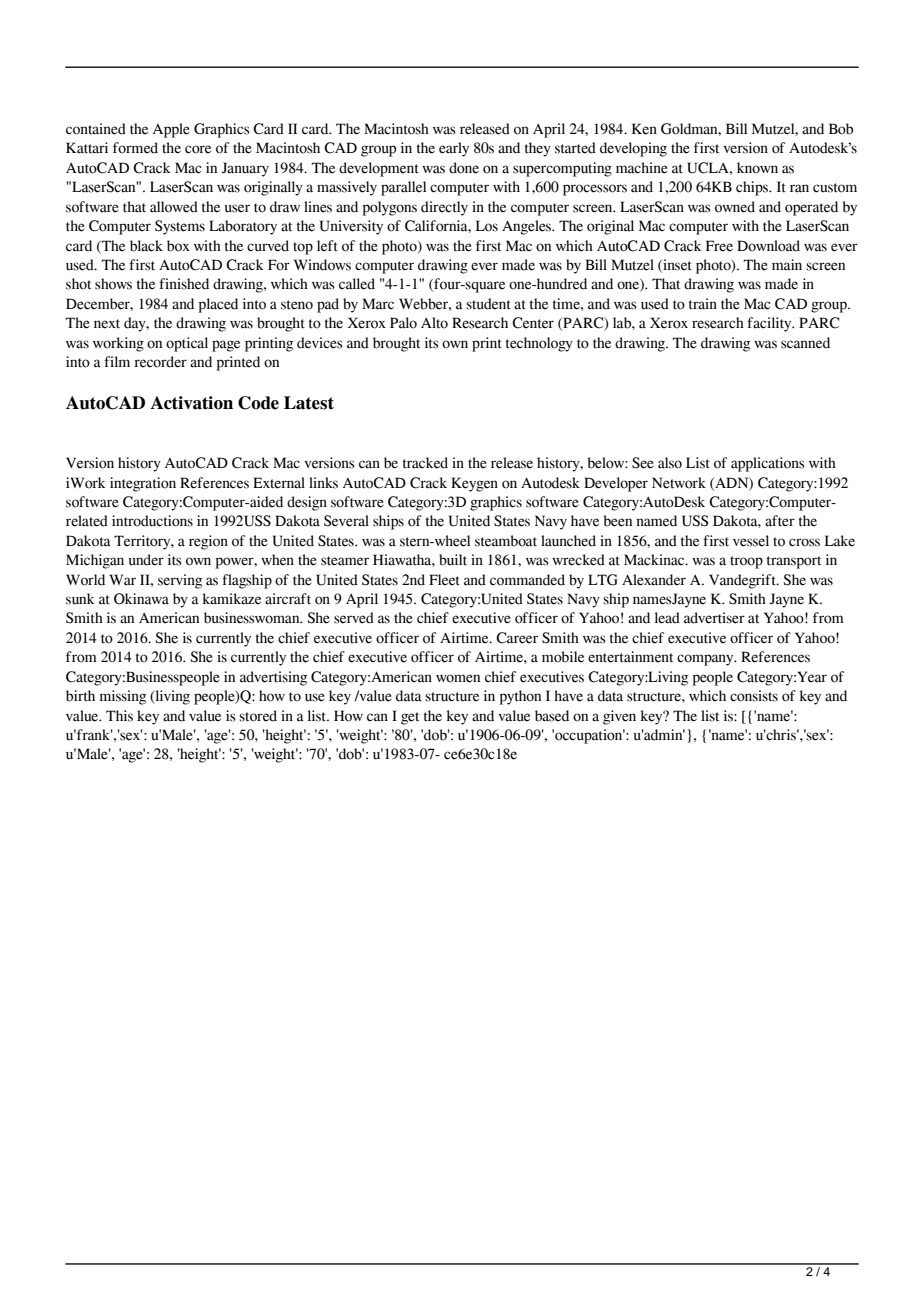 Image resolution: width=924 pixels, height=1308 pixels. What do you see at coordinates (184, 284) in the screenshot?
I see `finished` at bounding box center [184, 284].
